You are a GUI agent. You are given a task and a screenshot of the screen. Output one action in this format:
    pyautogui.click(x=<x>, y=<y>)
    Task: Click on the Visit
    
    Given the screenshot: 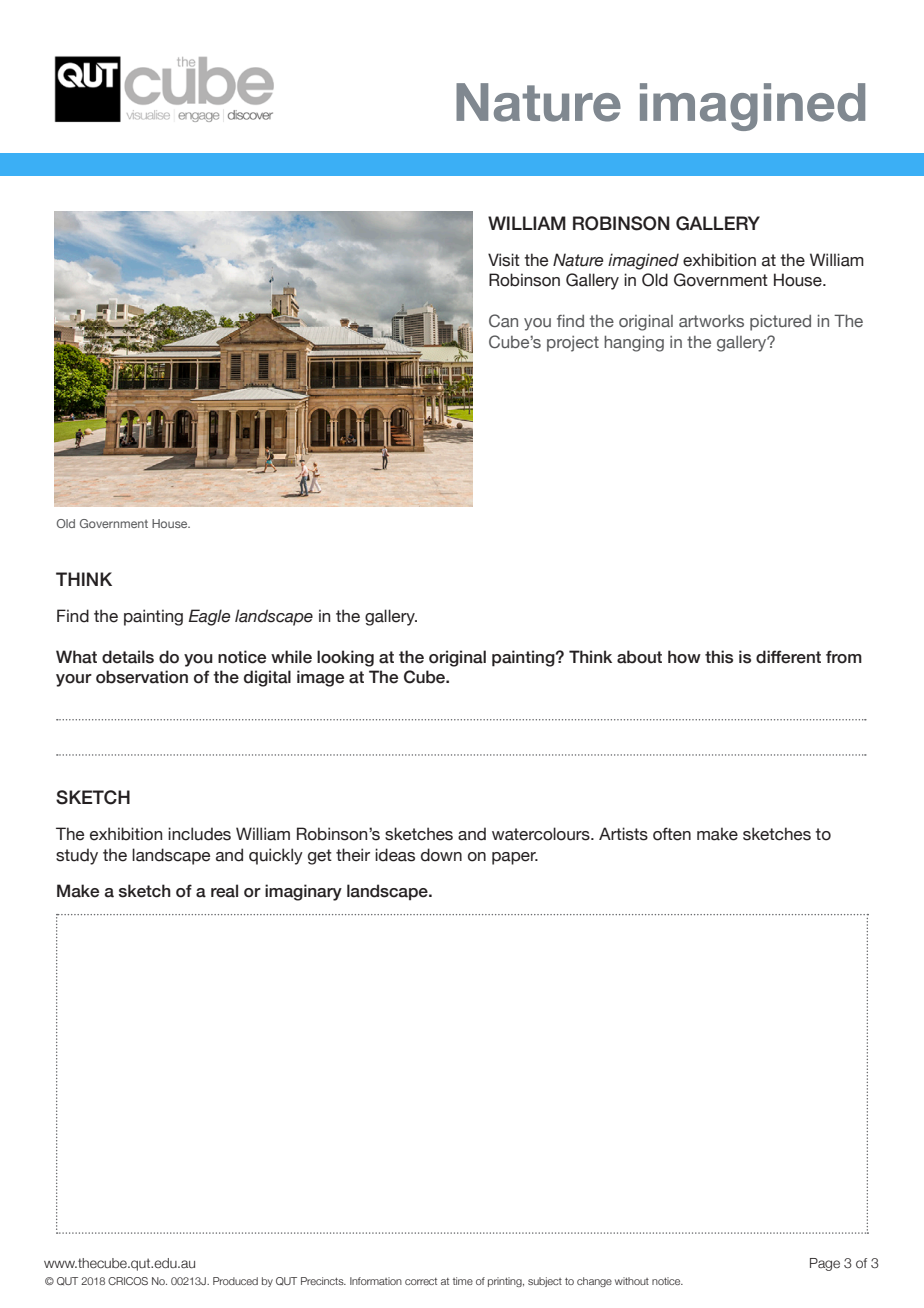 What is the action you would take?
    pyautogui.click(x=504, y=260)
